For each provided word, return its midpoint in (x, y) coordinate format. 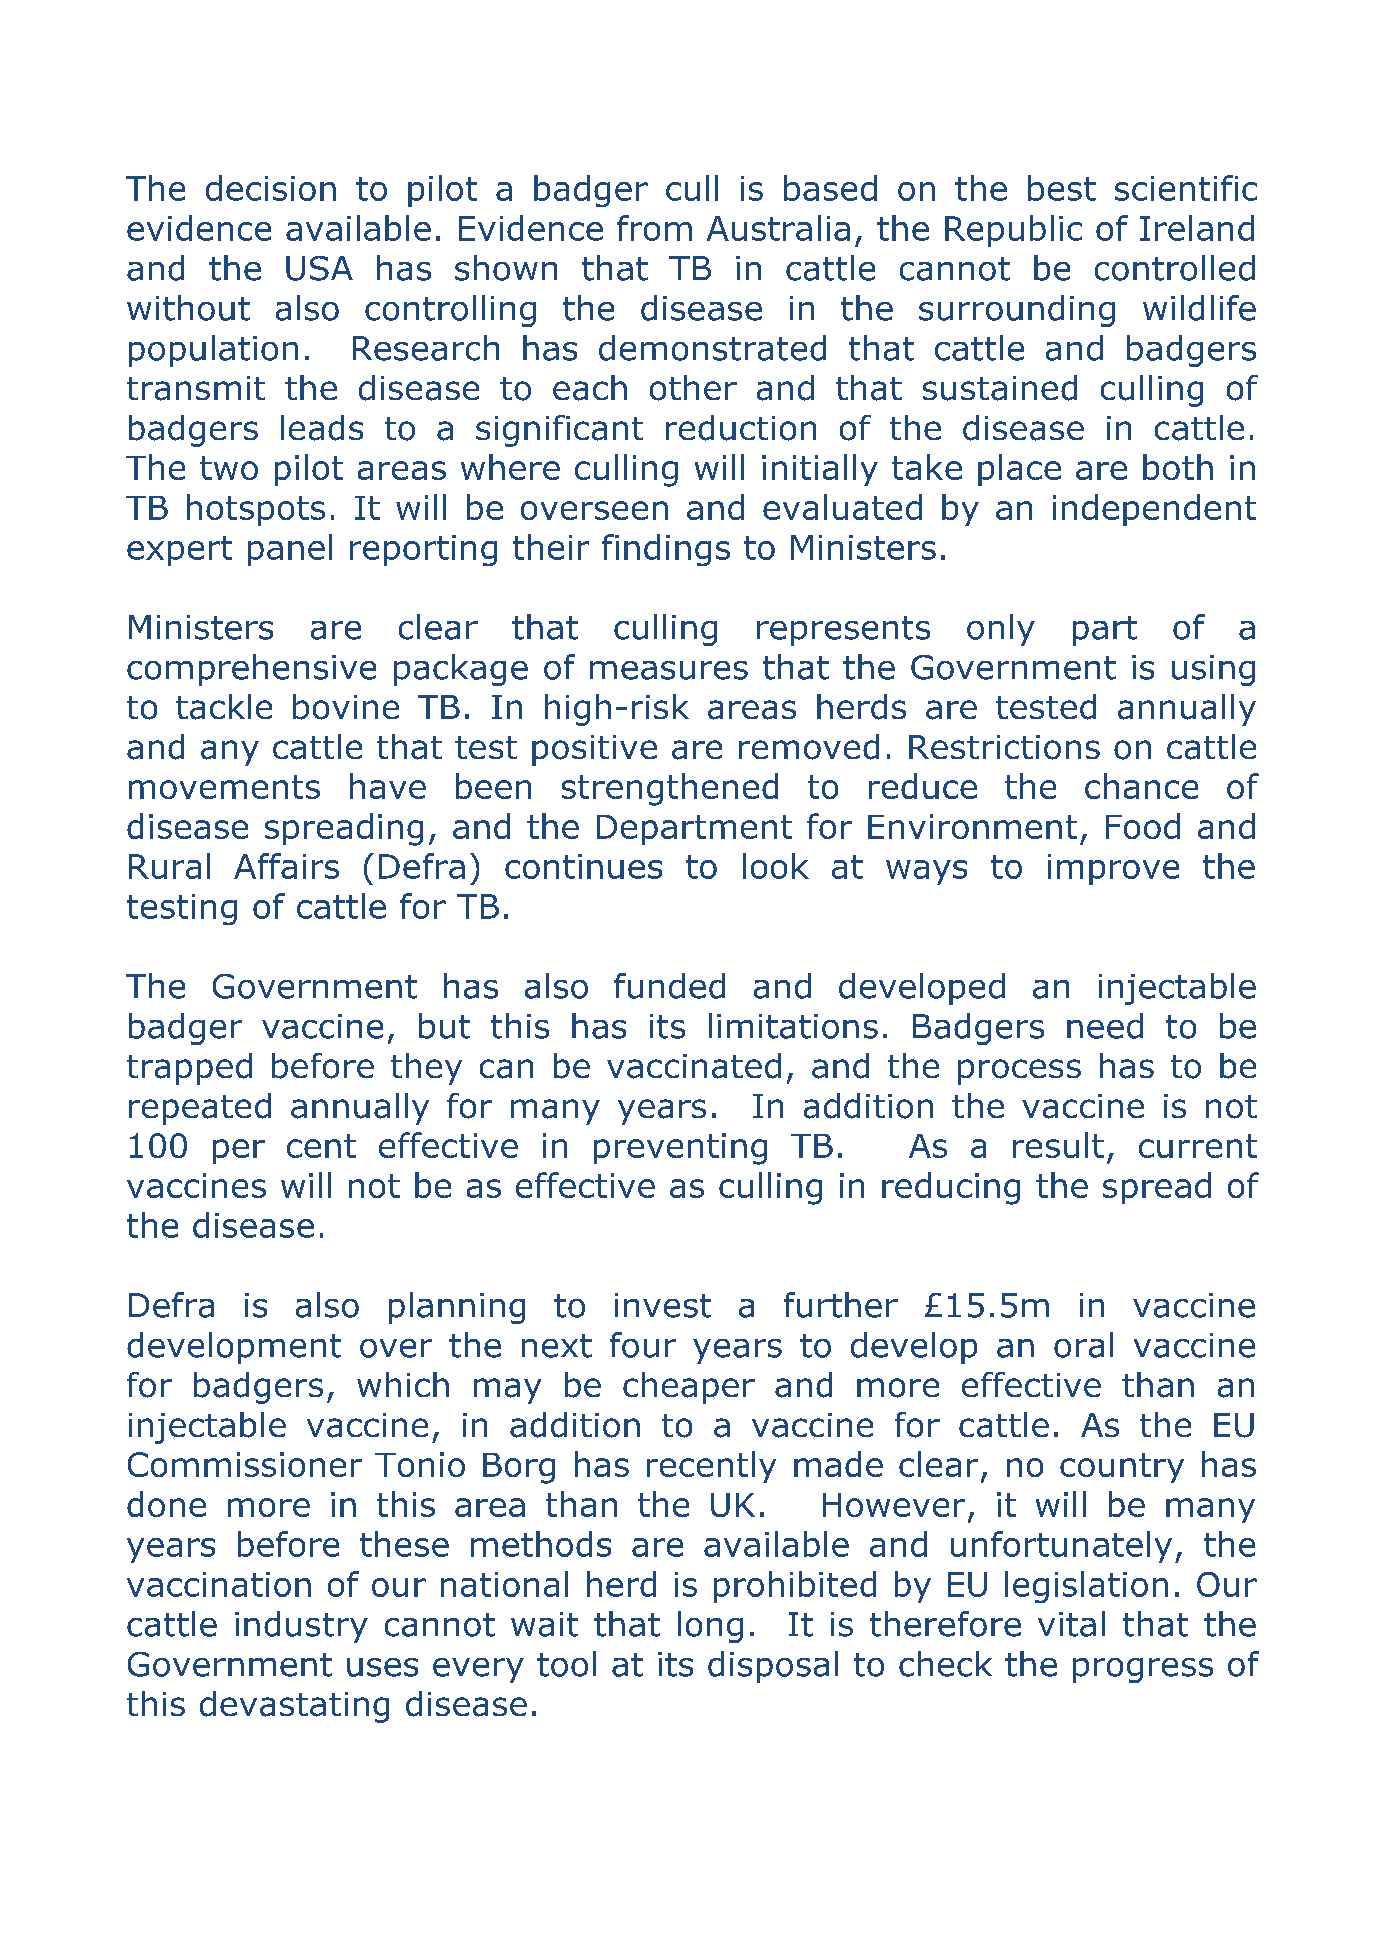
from (654, 228)
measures (669, 670)
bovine (346, 707)
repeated (200, 1109)
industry (301, 1627)
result (1058, 1145)
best (1062, 188)
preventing (680, 1149)
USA (319, 268)
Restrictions (1004, 747)
